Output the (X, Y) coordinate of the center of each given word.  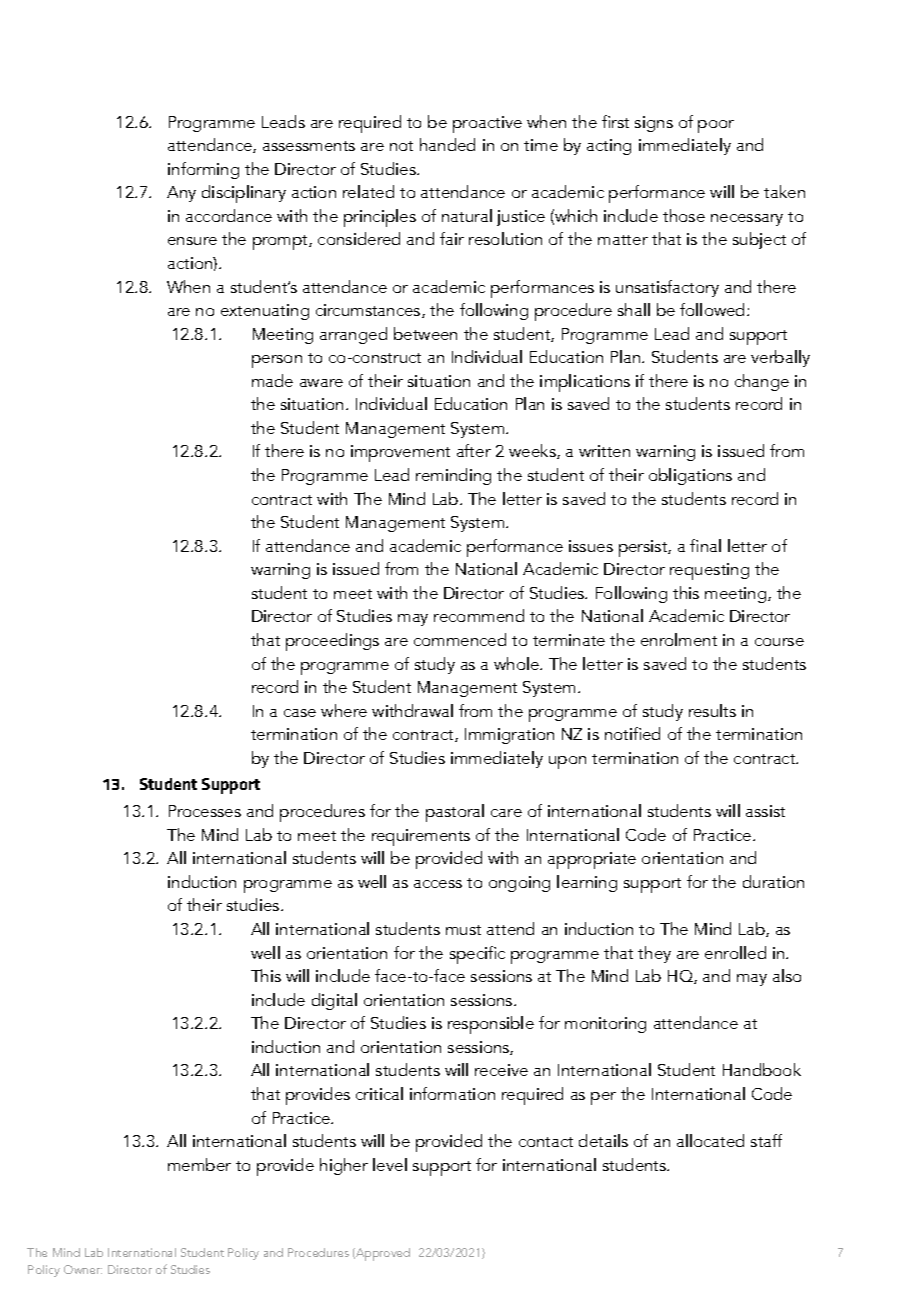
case (300, 713)
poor (716, 126)
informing (203, 170)
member (199, 1164)
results (712, 710)
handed (447, 144)
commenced (460, 639)
